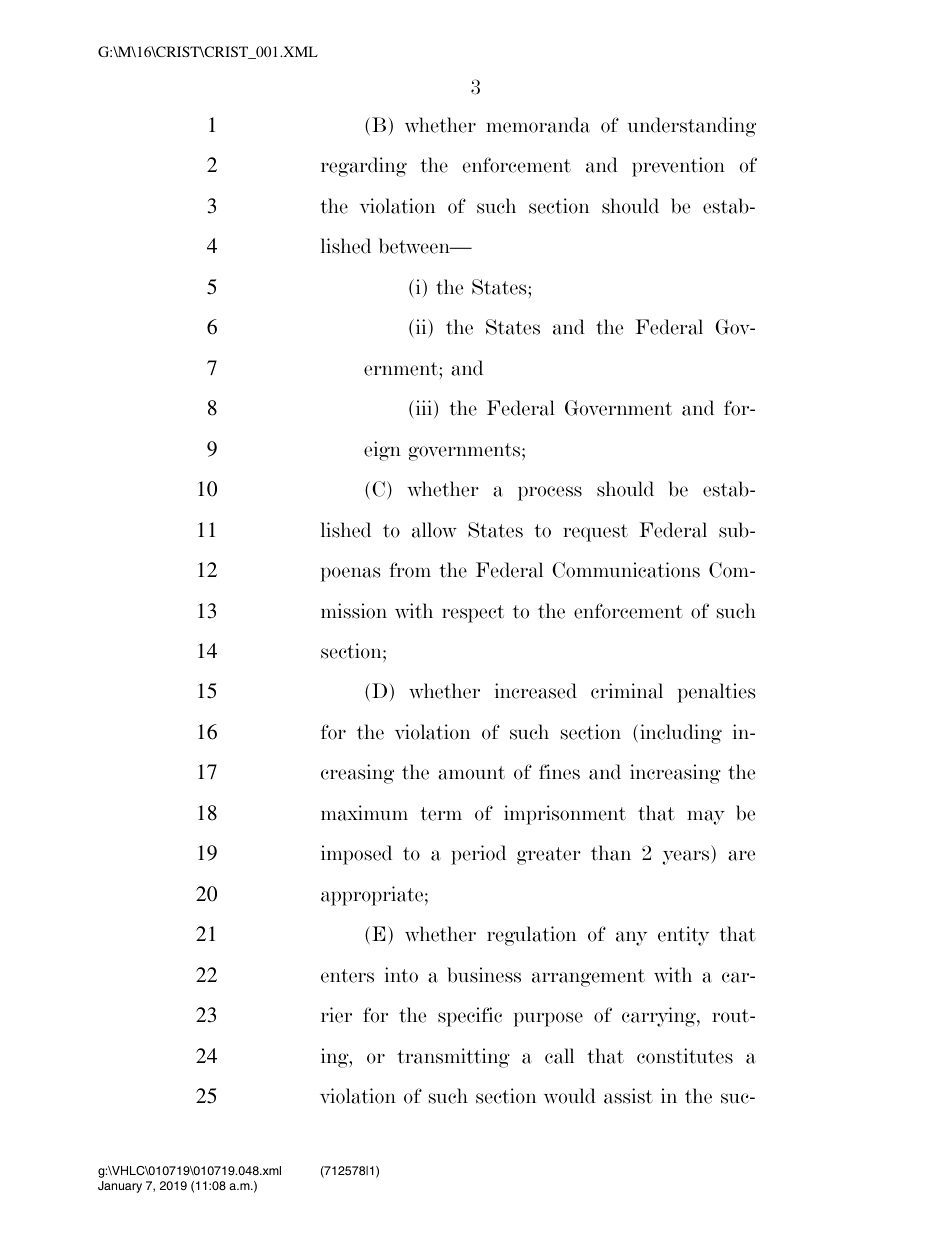 The height and width of the screenshot is (1233, 952). I want to click on period, so click(478, 855).
